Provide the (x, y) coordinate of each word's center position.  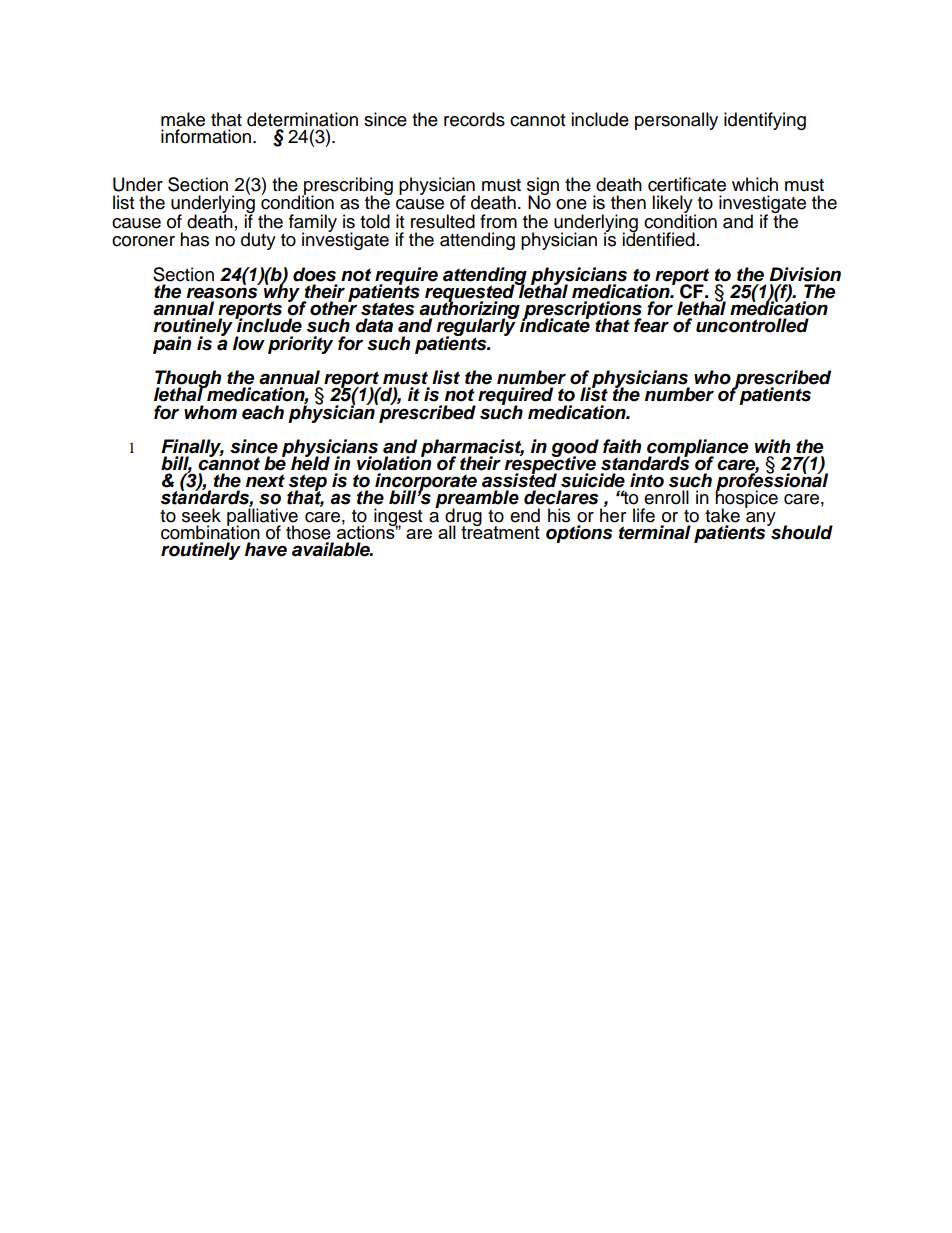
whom (210, 412)
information (206, 136)
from (498, 221)
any (761, 520)
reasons (222, 293)
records (474, 119)
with (772, 446)
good (575, 449)
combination (210, 531)
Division (805, 274)
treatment (500, 531)
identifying (765, 121)
